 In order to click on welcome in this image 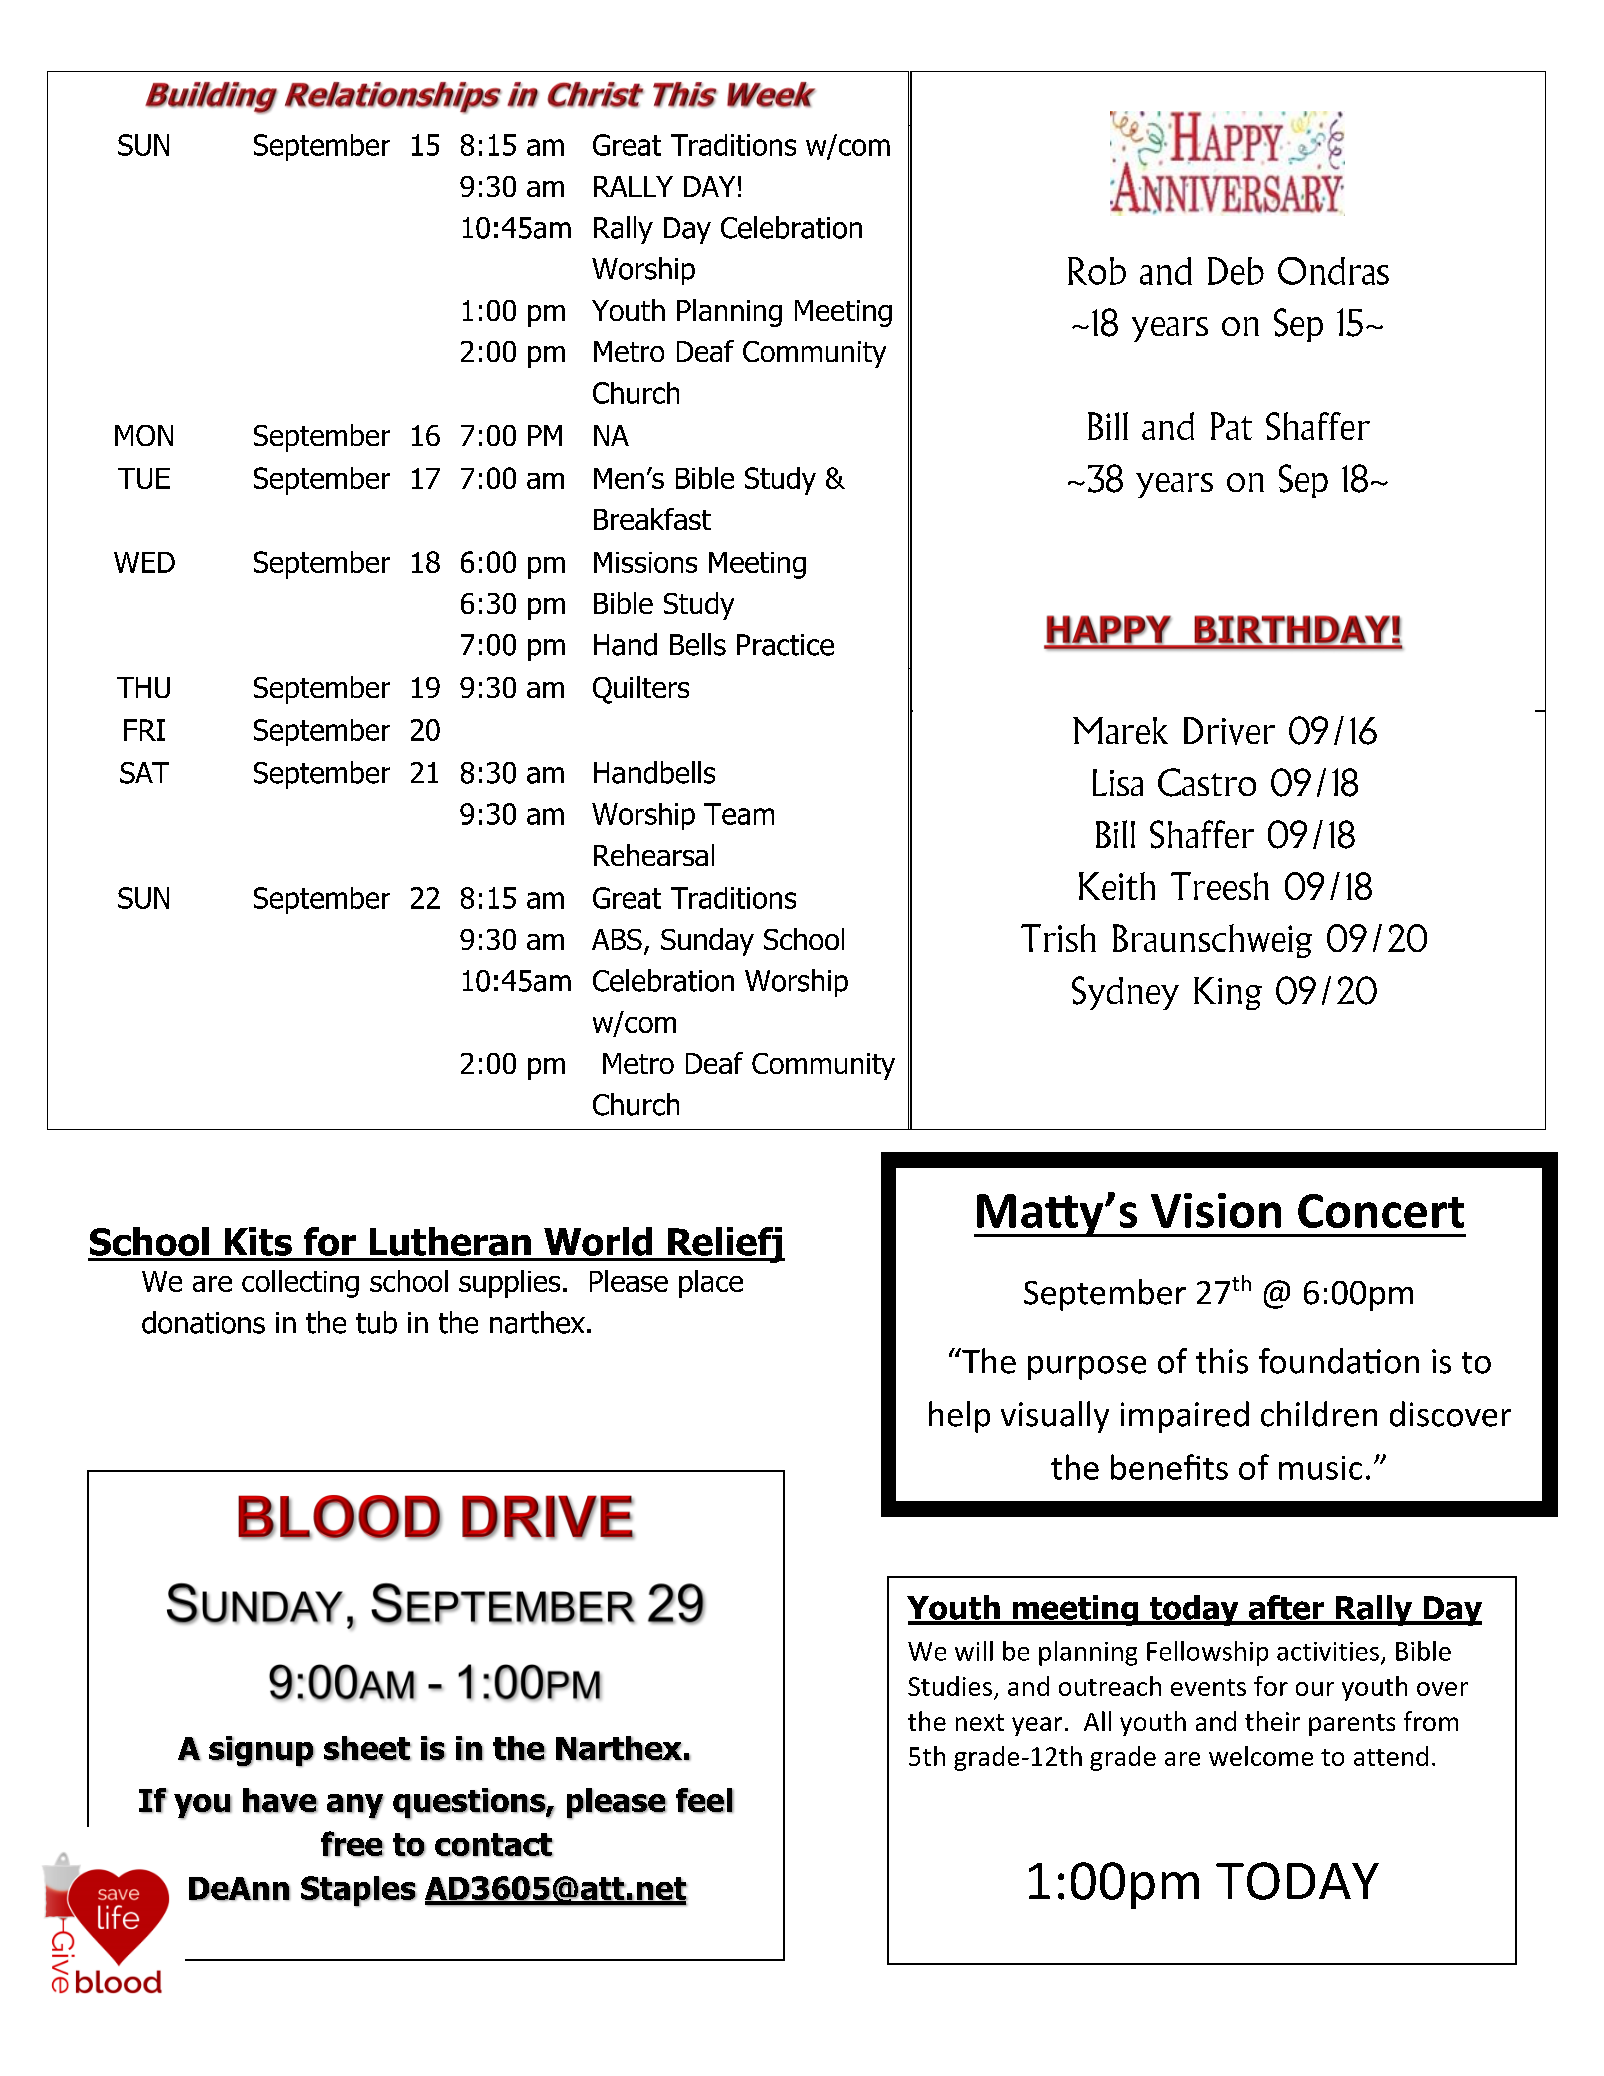, I will do `click(1261, 1756)`.
